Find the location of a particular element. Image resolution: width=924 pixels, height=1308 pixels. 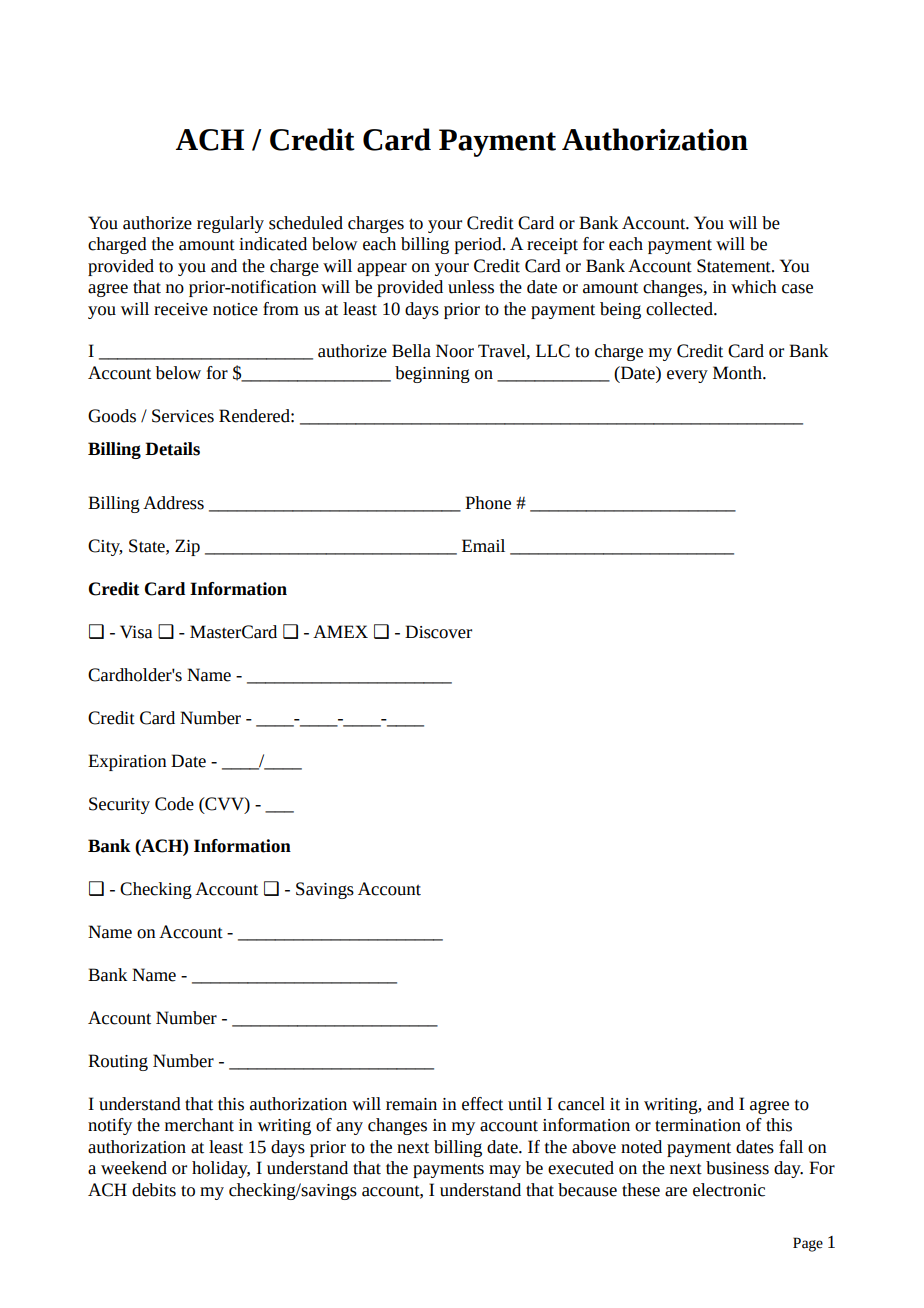

debits is located at coordinates (154, 1190).
